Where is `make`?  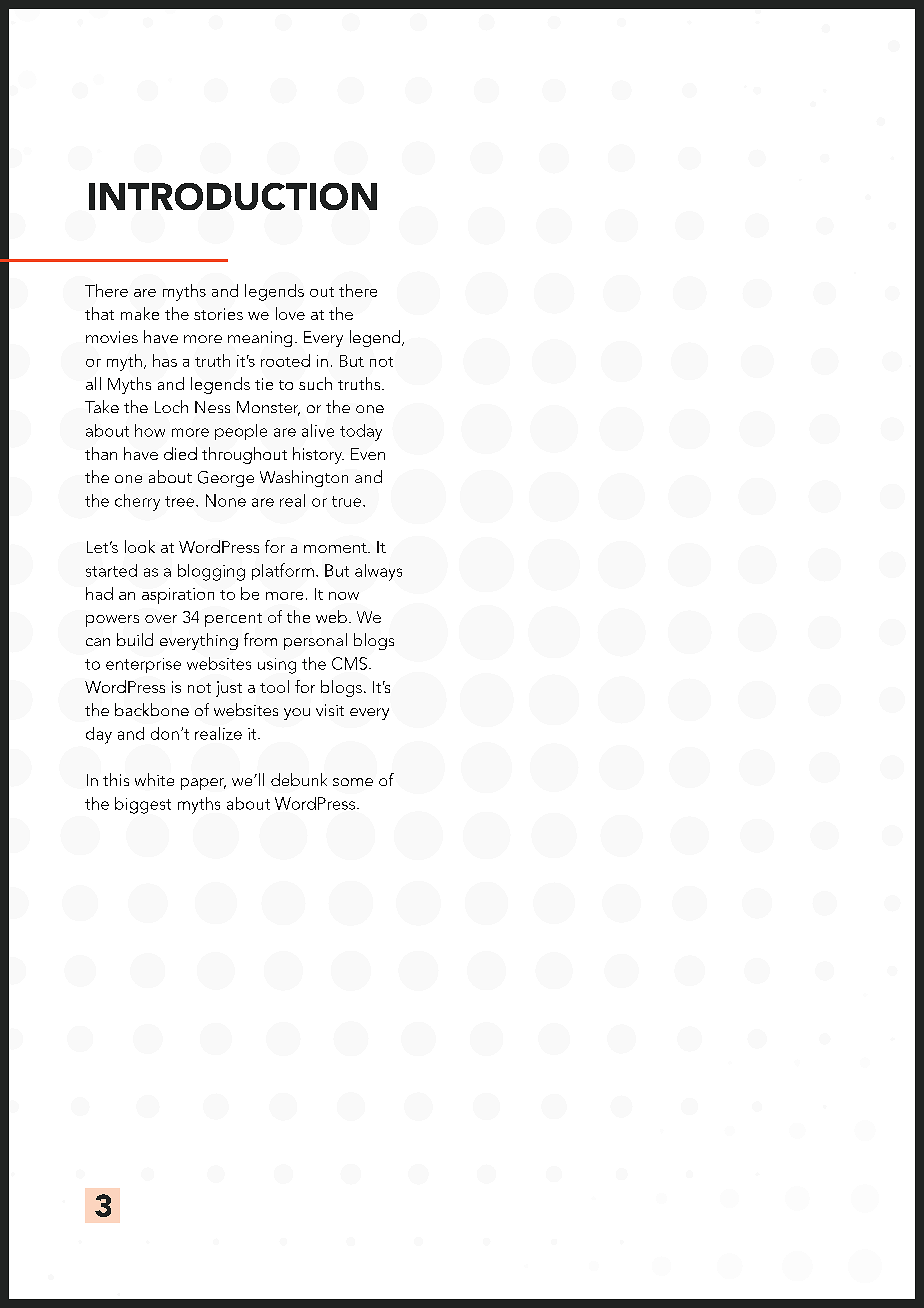 make is located at coordinates (140, 313).
